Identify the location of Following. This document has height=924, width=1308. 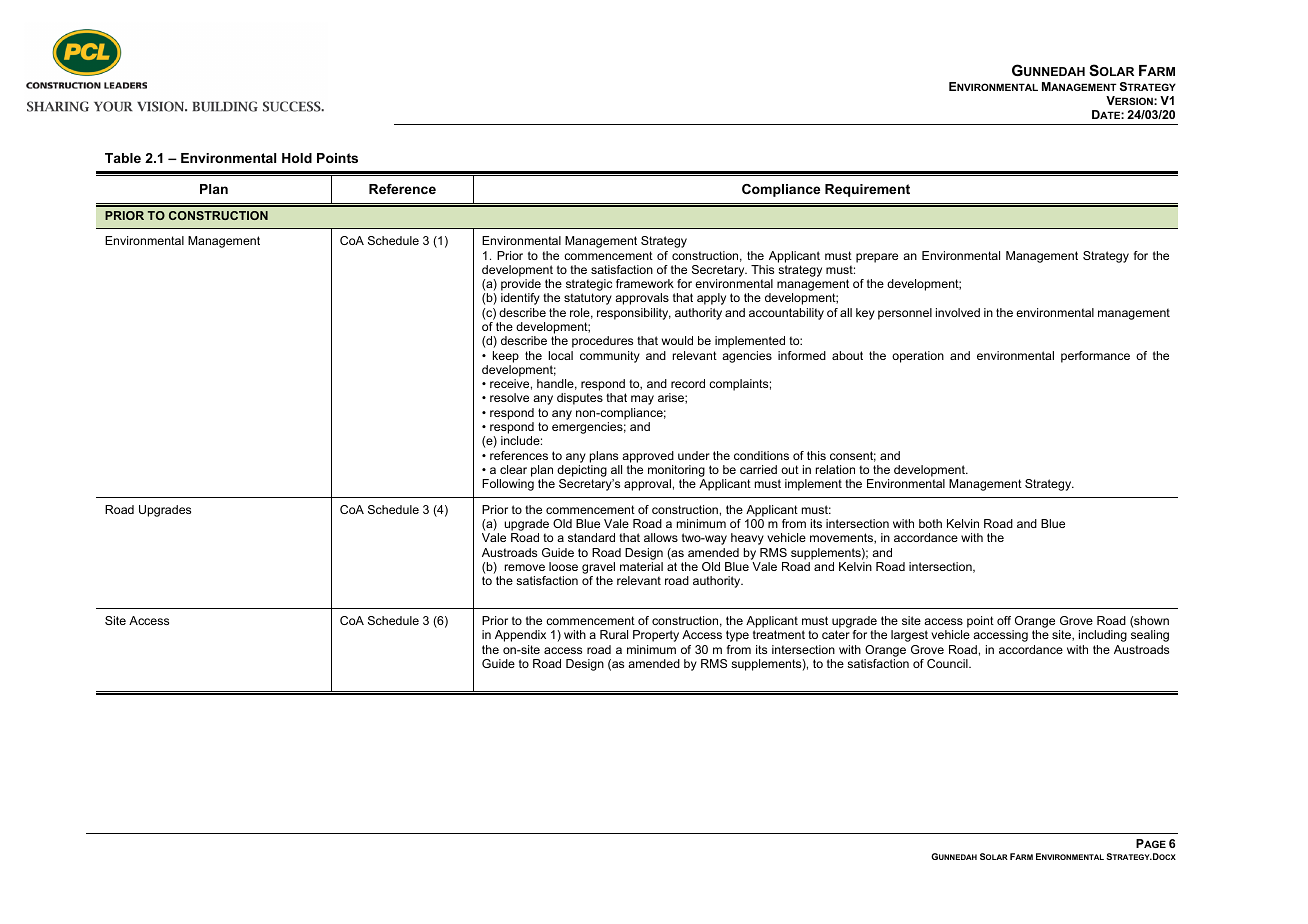
(508, 485).
